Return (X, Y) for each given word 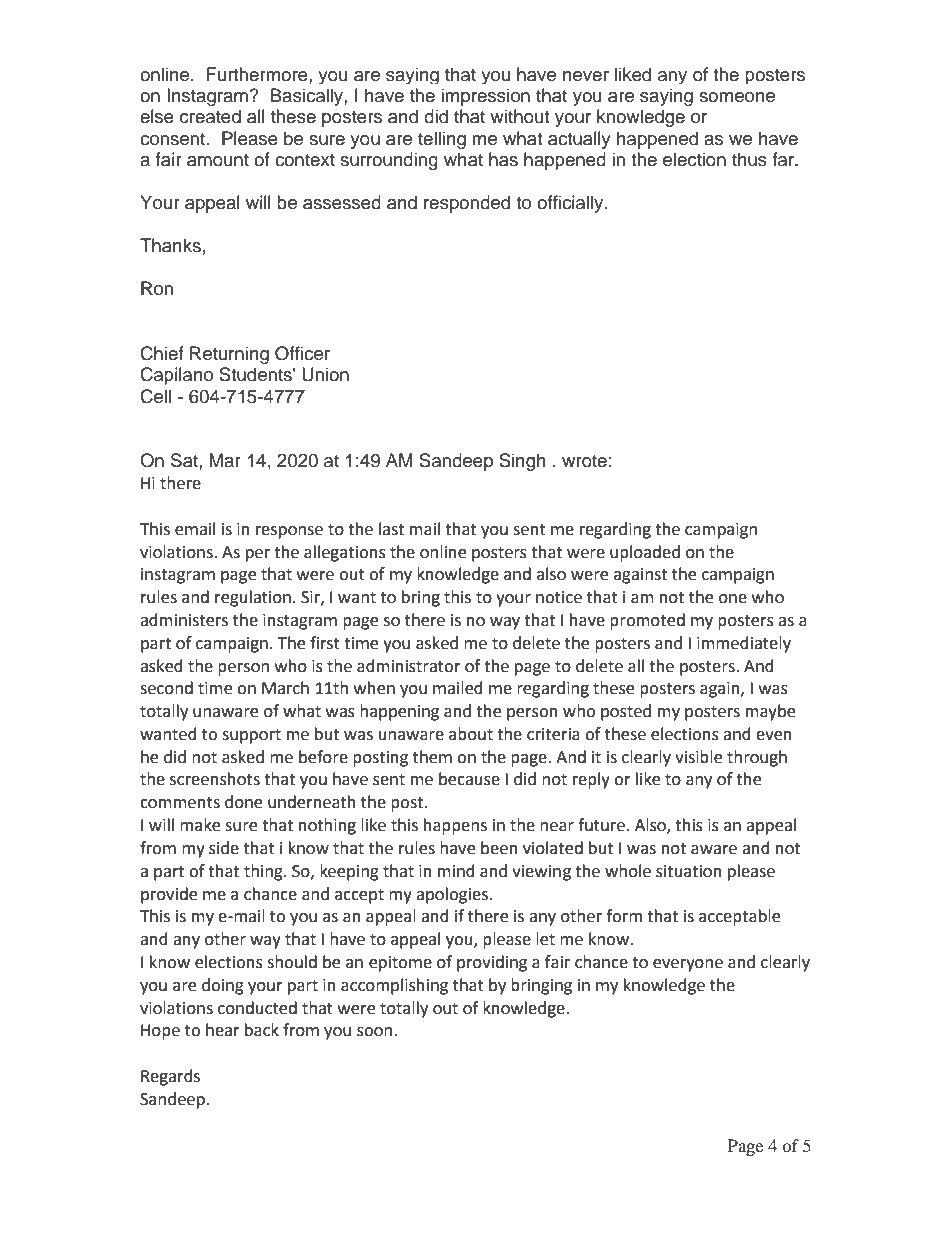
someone (737, 97)
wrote (584, 461)
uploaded (645, 553)
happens (455, 826)
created (210, 116)
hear (223, 1030)
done (243, 802)
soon (376, 1032)
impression (486, 97)
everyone (688, 965)
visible (698, 757)
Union (325, 374)
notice (559, 597)
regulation (253, 598)
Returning (229, 355)
